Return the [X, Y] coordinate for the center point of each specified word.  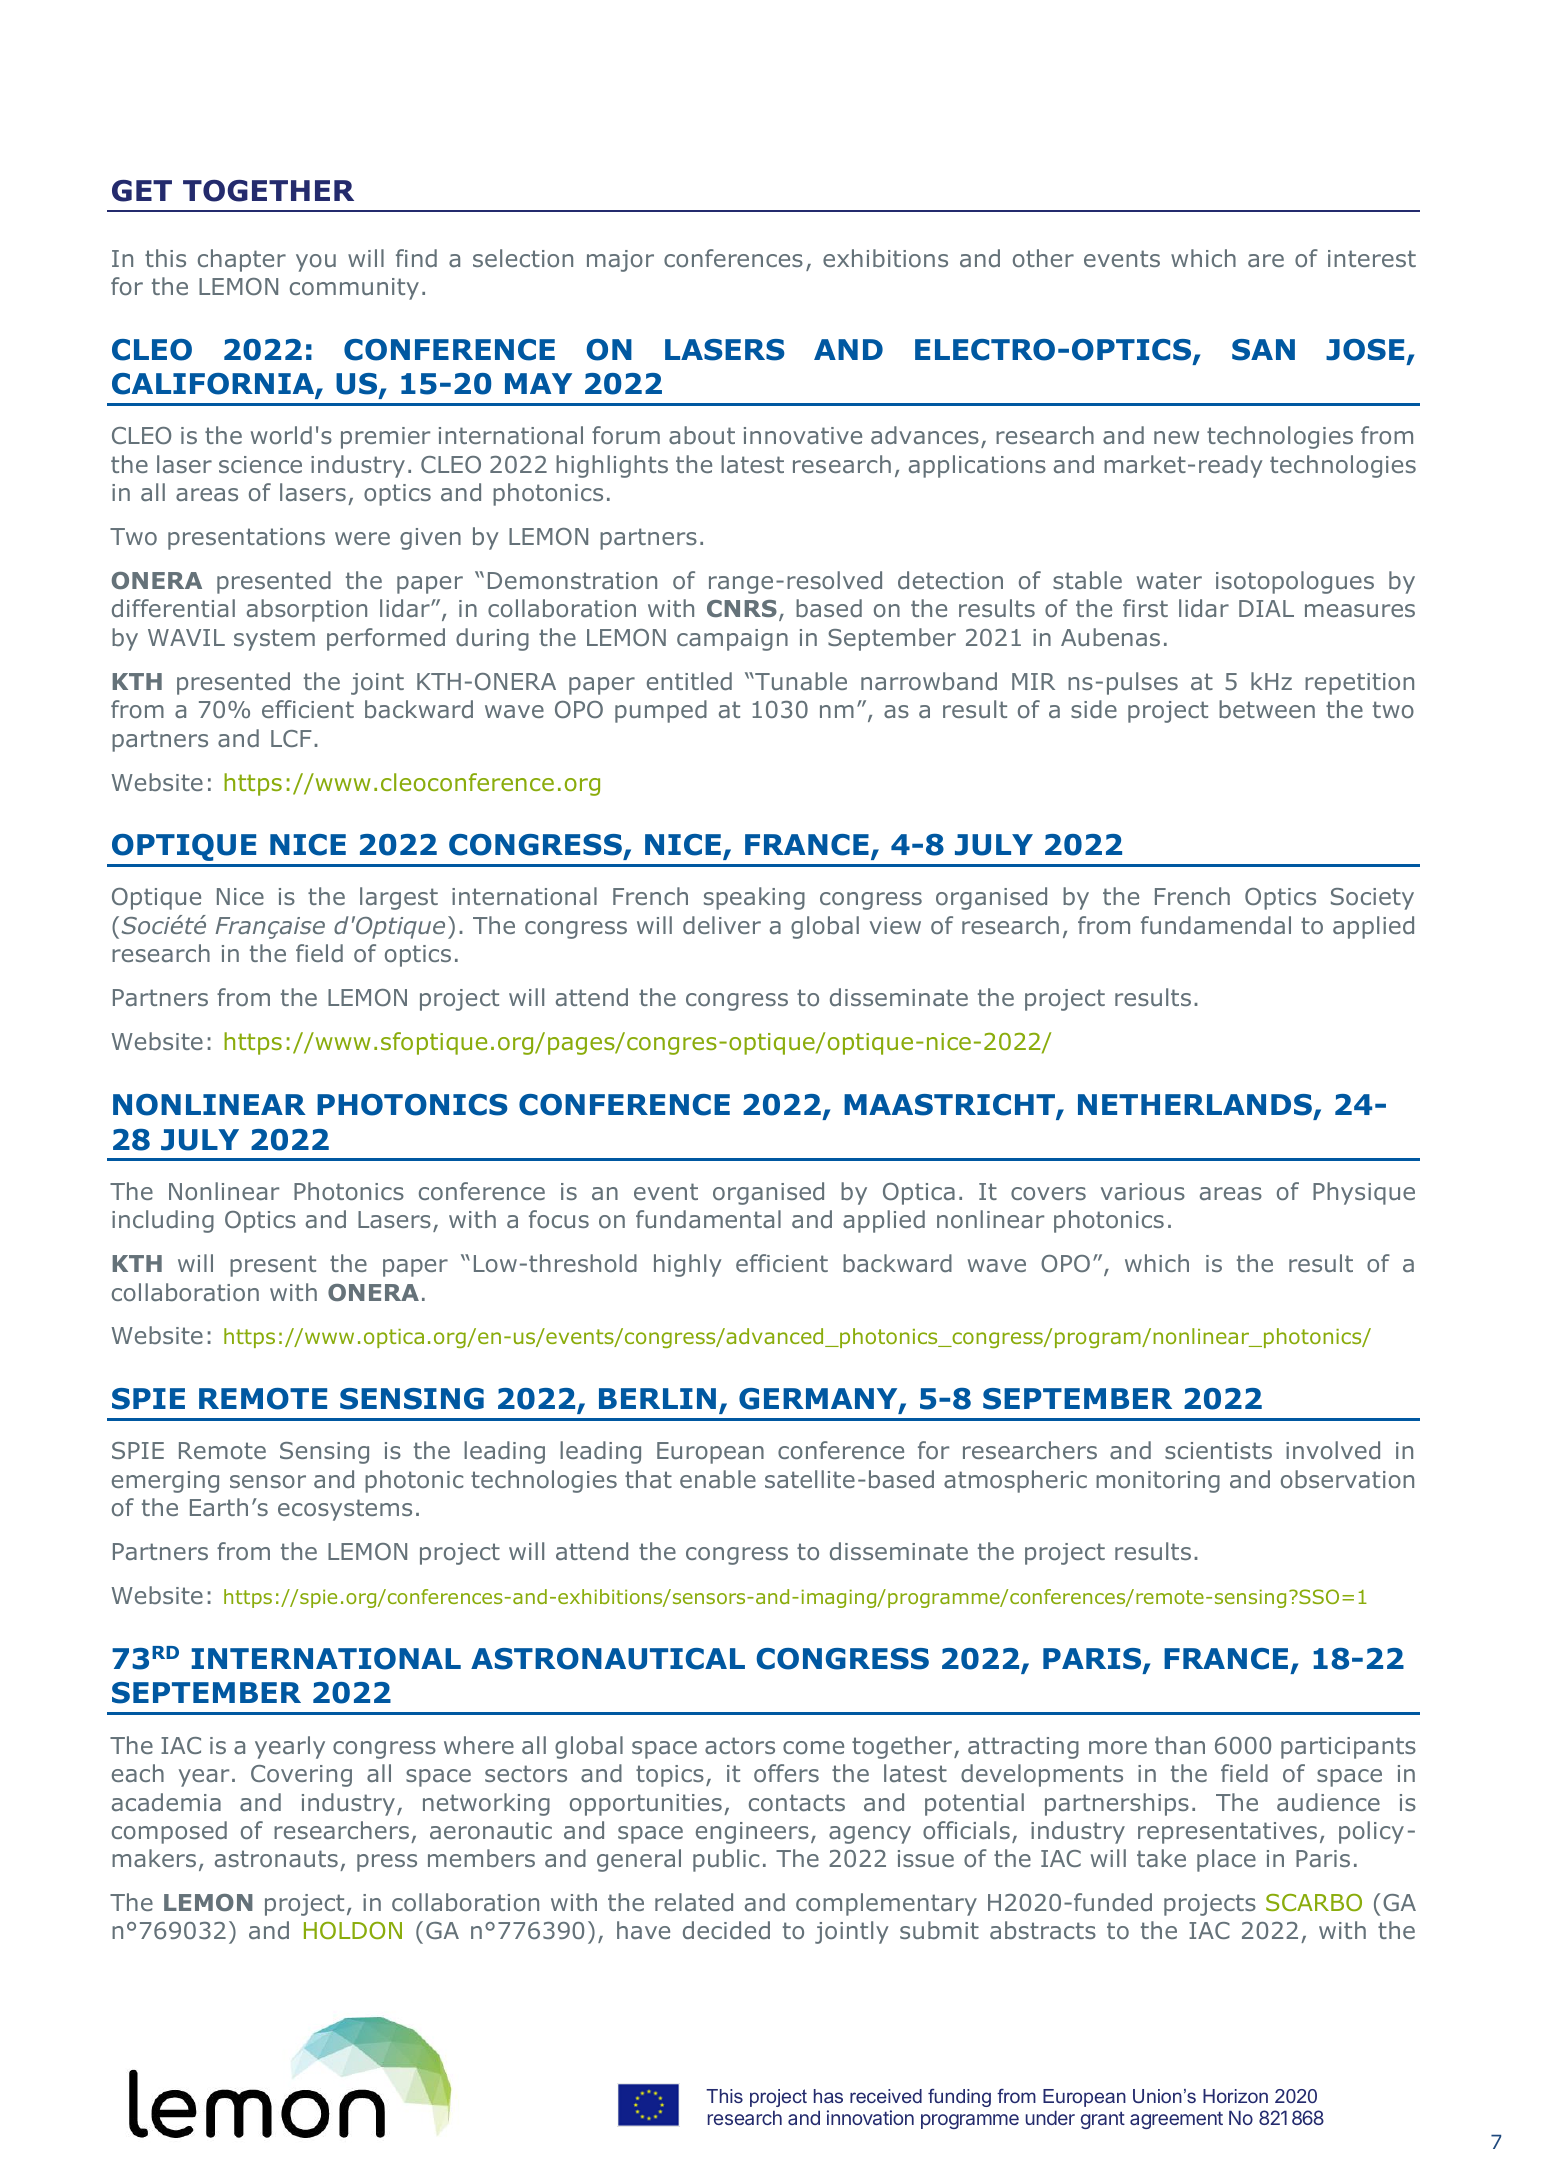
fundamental [708, 1219]
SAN [1263, 350]
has [828, 2096]
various [1143, 1191]
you [316, 263]
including [163, 1221]
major [620, 261]
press [387, 1863]
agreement [1176, 2120]
